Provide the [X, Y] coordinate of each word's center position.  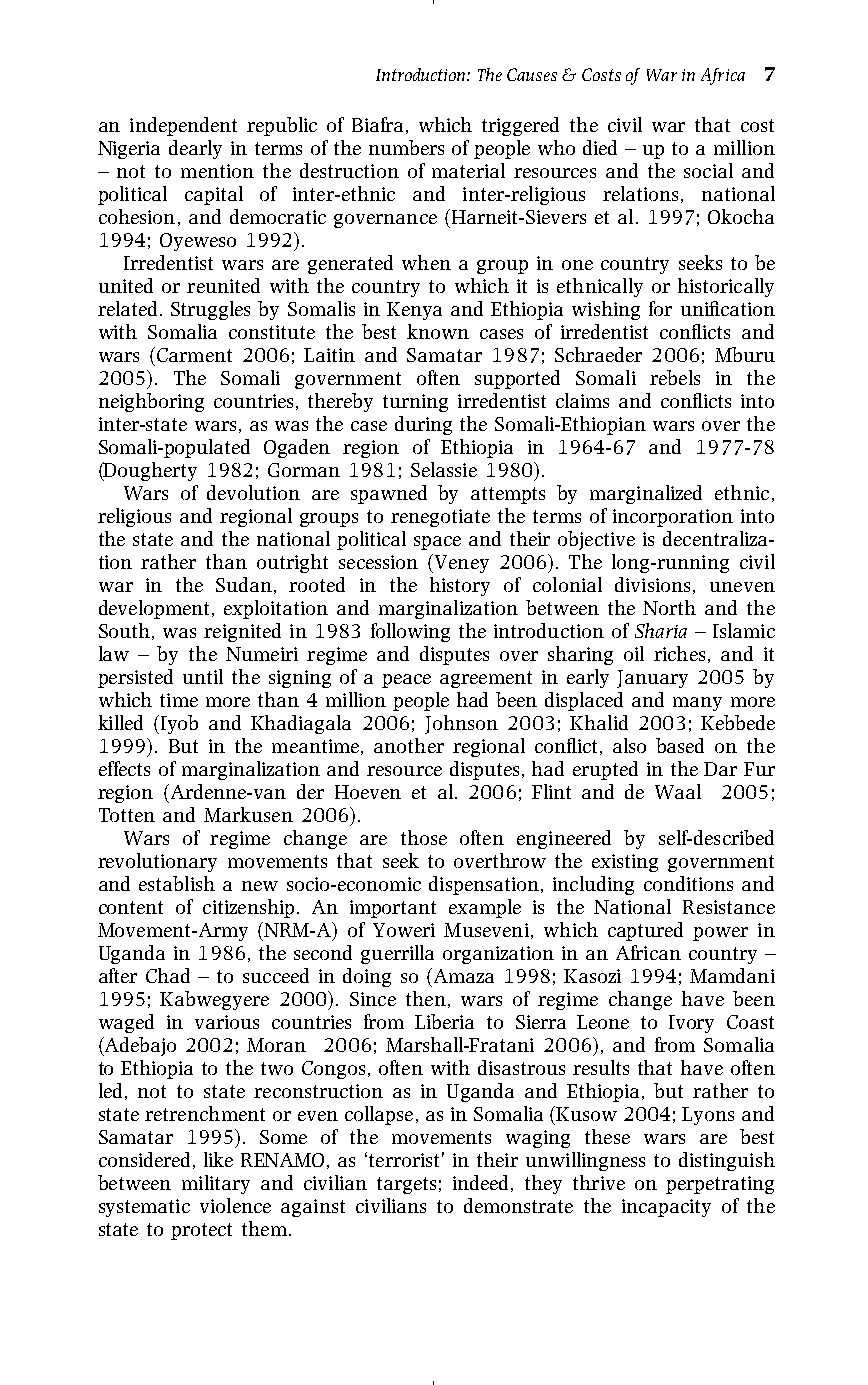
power [720, 934]
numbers [406, 147]
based [680, 745]
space [437, 543]
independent [183, 126]
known [438, 331]
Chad [168, 975]
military [216, 1184]
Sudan [244, 584]
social [708, 170]
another [409, 745]
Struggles [210, 310]
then [426, 998]
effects [124, 768]
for [660, 308]
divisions [652, 584]
